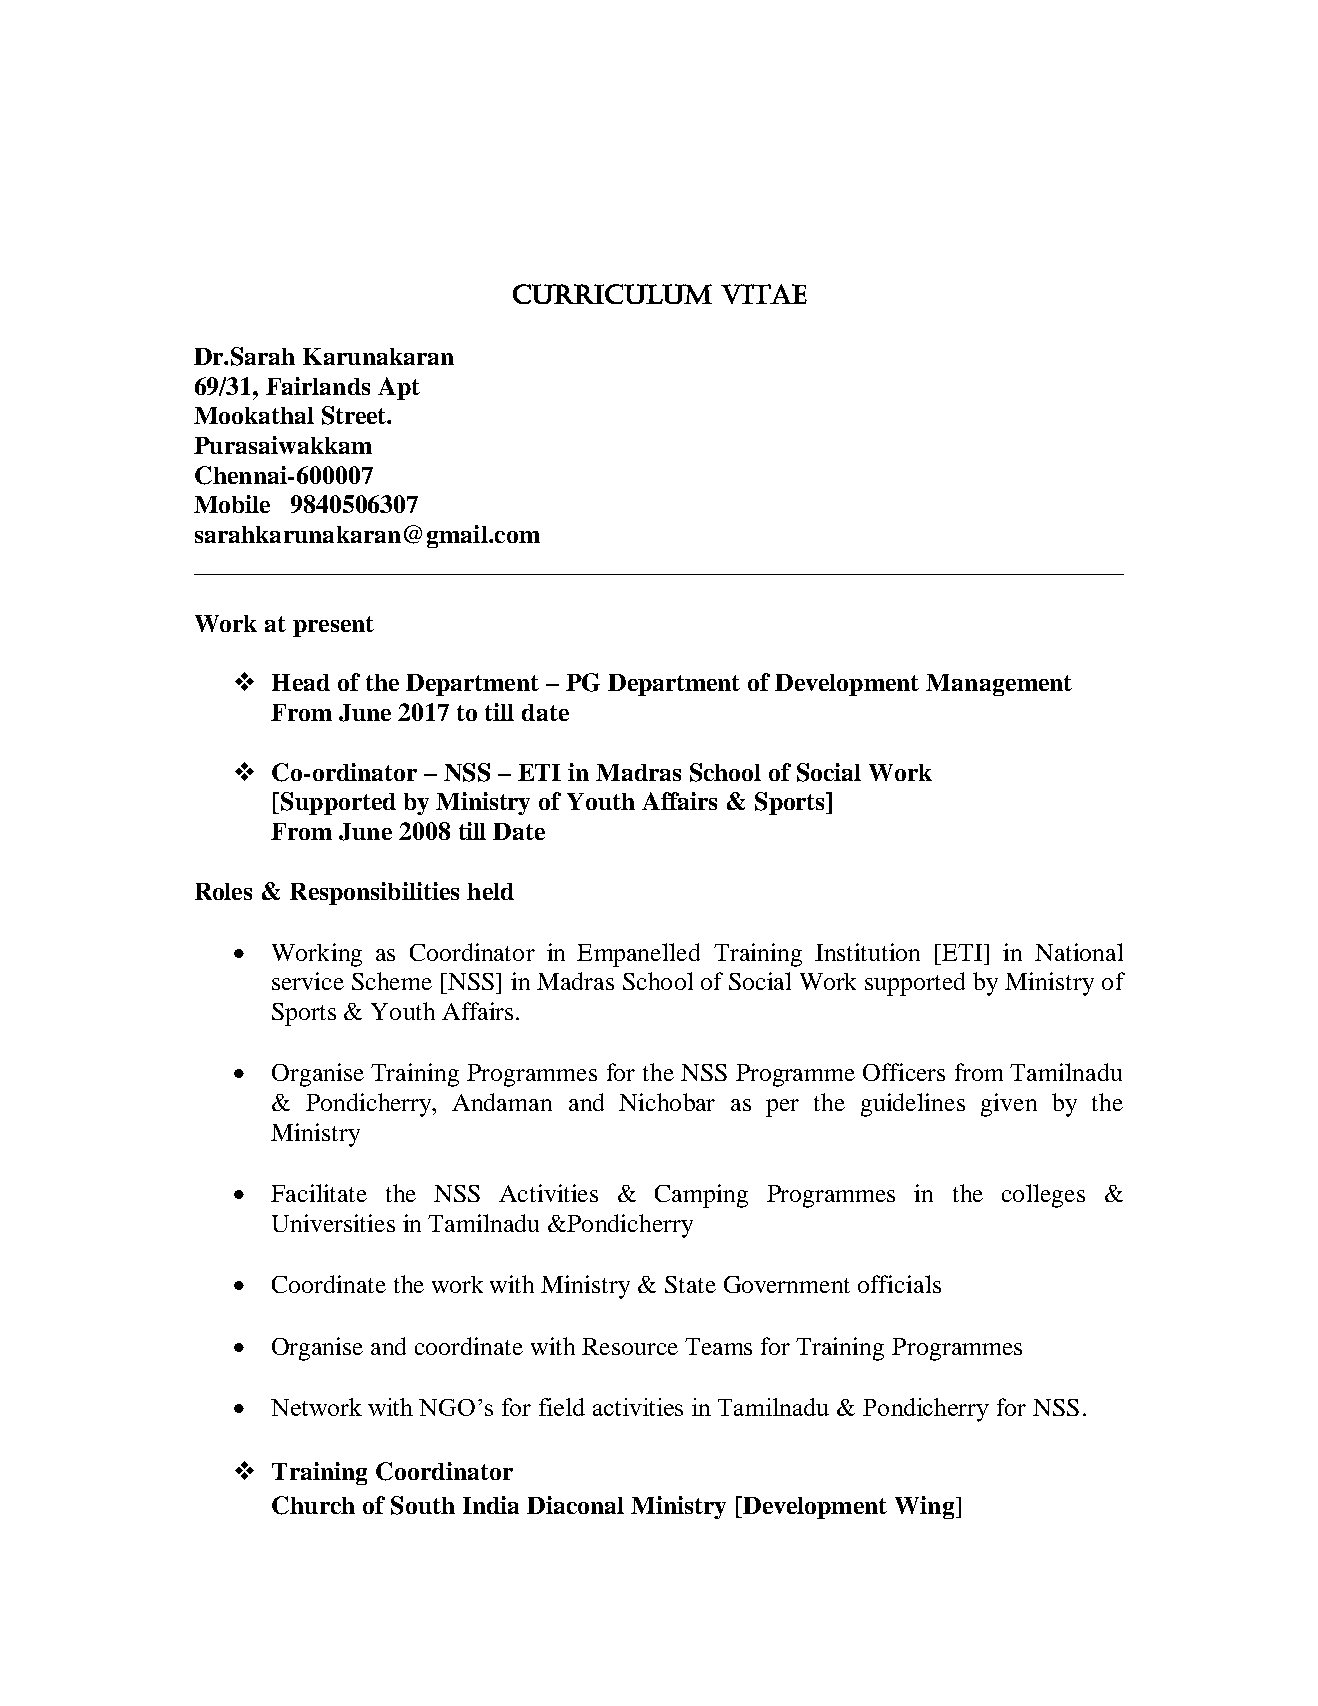 The height and width of the screenshot is (1706, 1318). Describe the element at coordinates (764, 294) in the screenshot. I see `Vitae` at that location.
